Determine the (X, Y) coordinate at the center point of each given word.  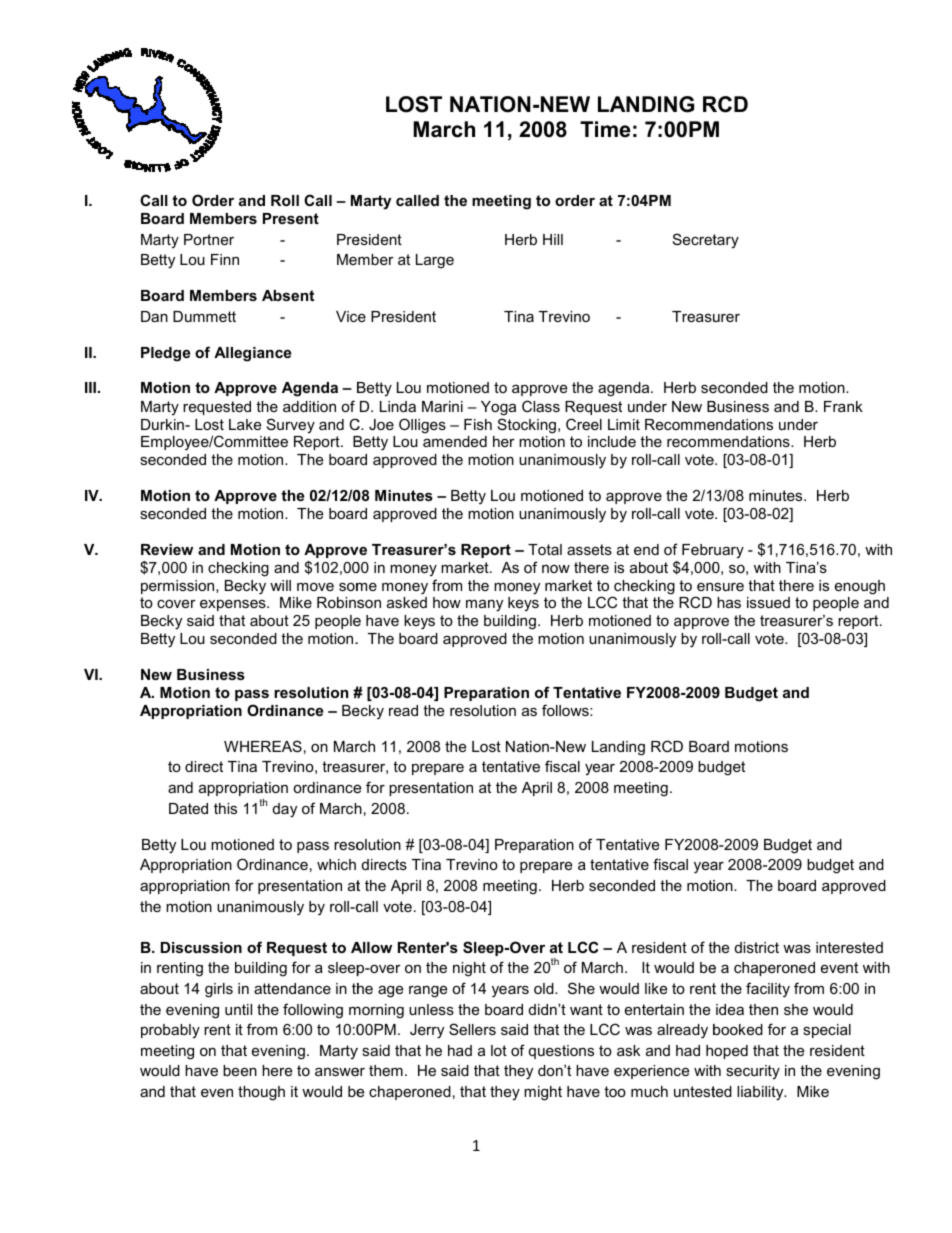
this (225, 808)
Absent (288, 295)
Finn (225, 259)
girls (219, 990)
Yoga (498, 408)
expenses (234, 605)
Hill (553, 239)
